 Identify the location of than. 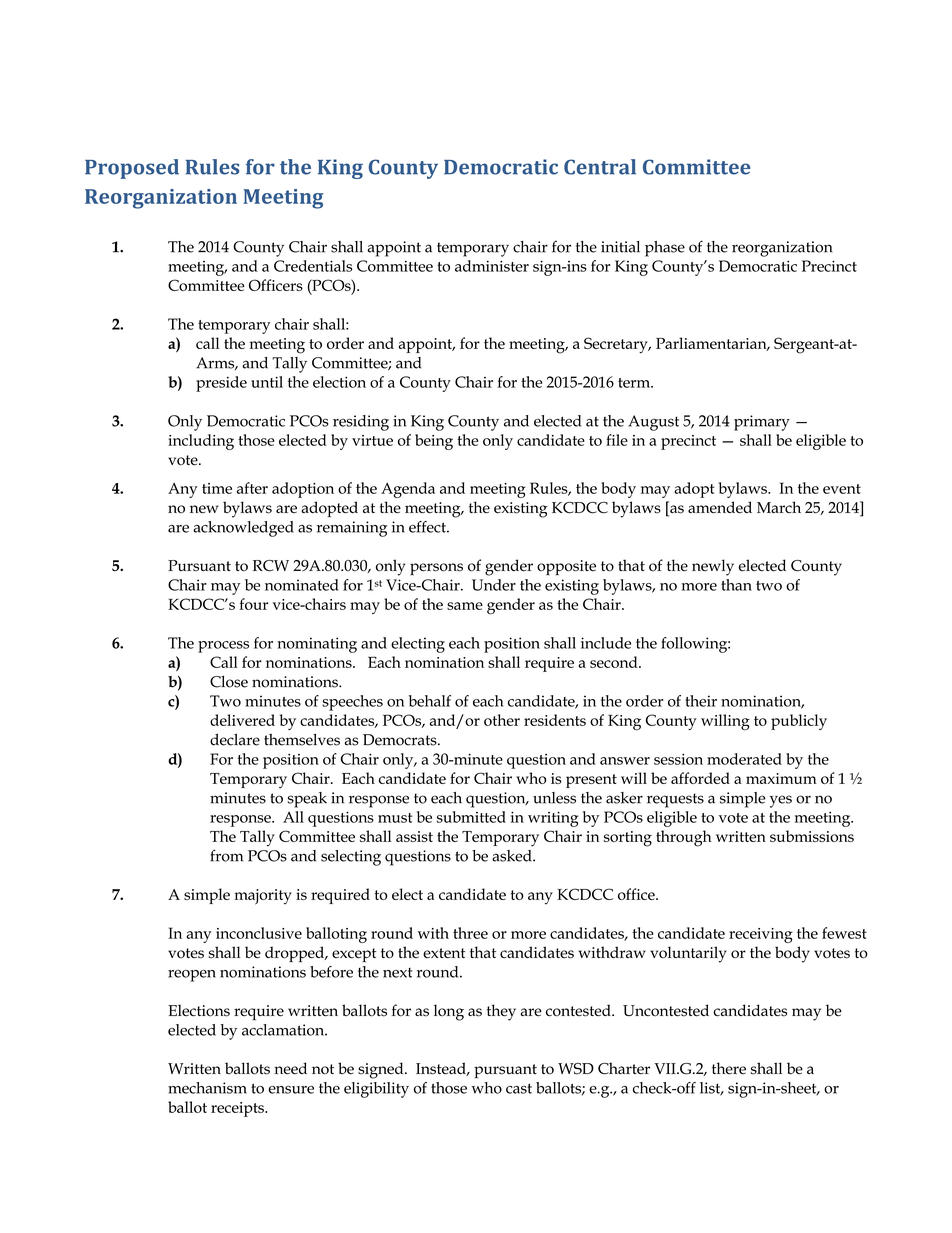
(736, 585).
